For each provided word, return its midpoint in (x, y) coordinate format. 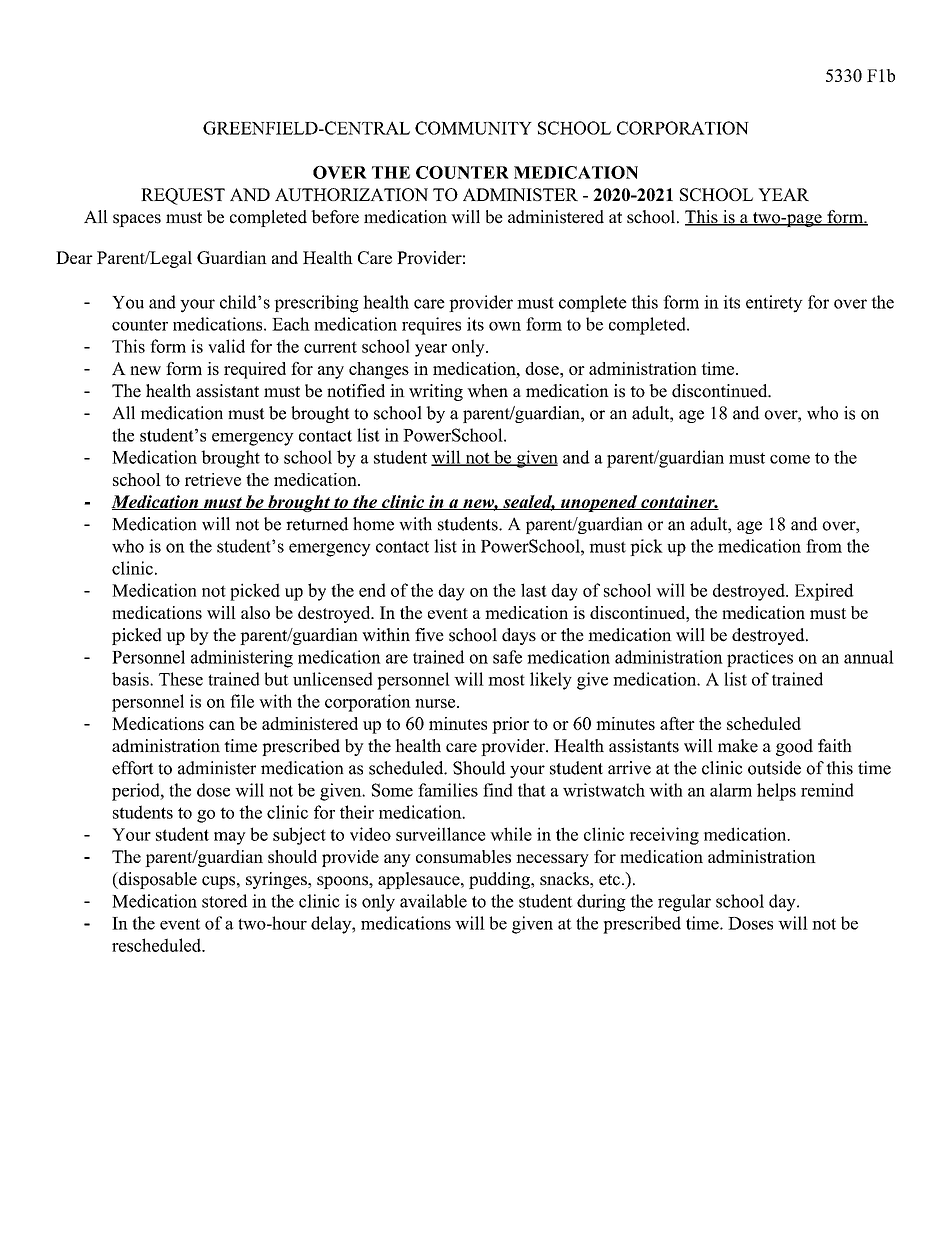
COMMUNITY (473, 128)
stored (224, 901)
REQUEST (183, 196)
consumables (463, 856)
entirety (774, 304)
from (824, 546)
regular (684, 903)
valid (226, 346)
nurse (435, 703)
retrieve (213, 479)
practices (760, 658)
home (373, 524)
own (505, 326)
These (181, 679)
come (790, 459)
